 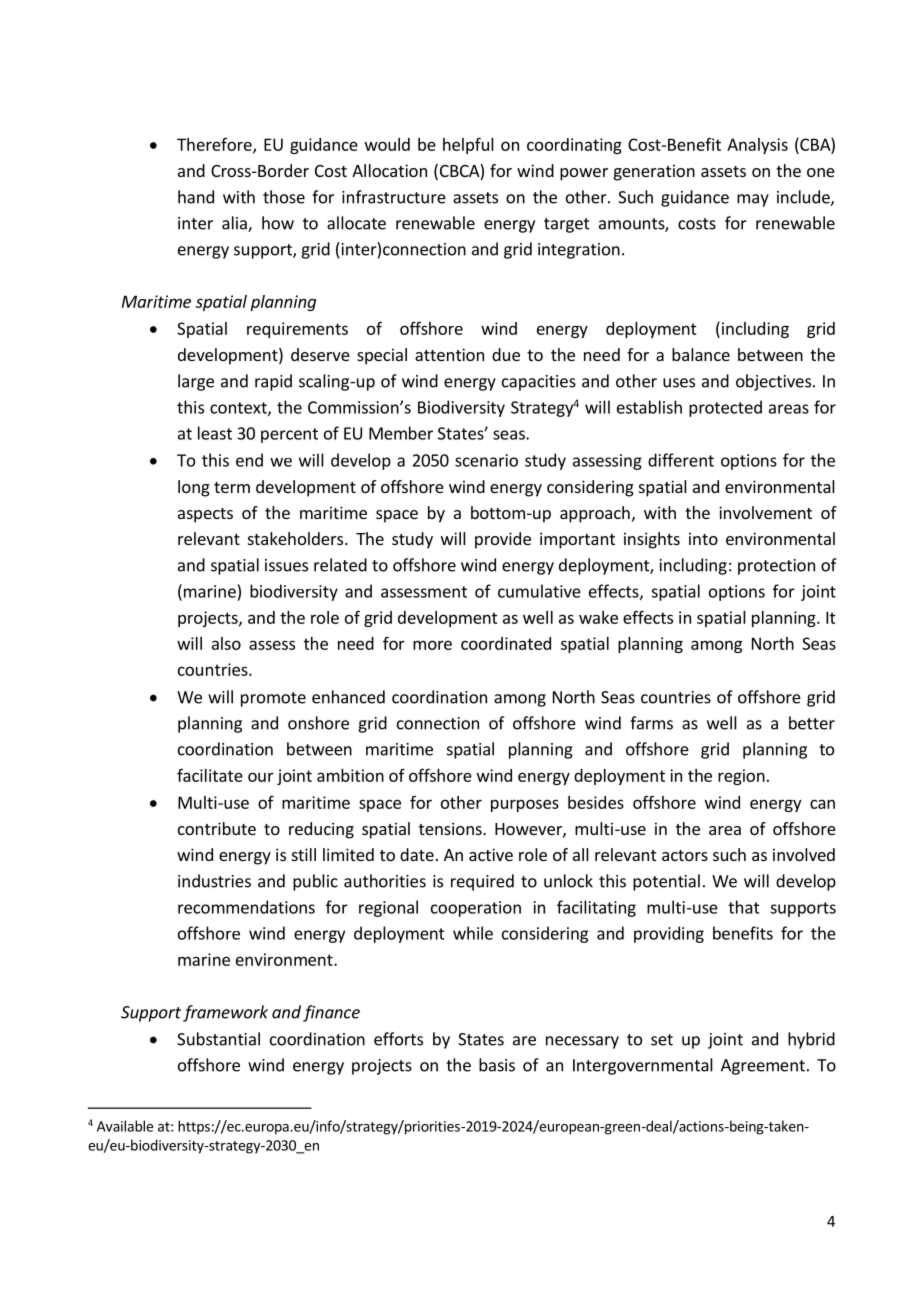 I want to click on may, so click(x=753, y=200).
